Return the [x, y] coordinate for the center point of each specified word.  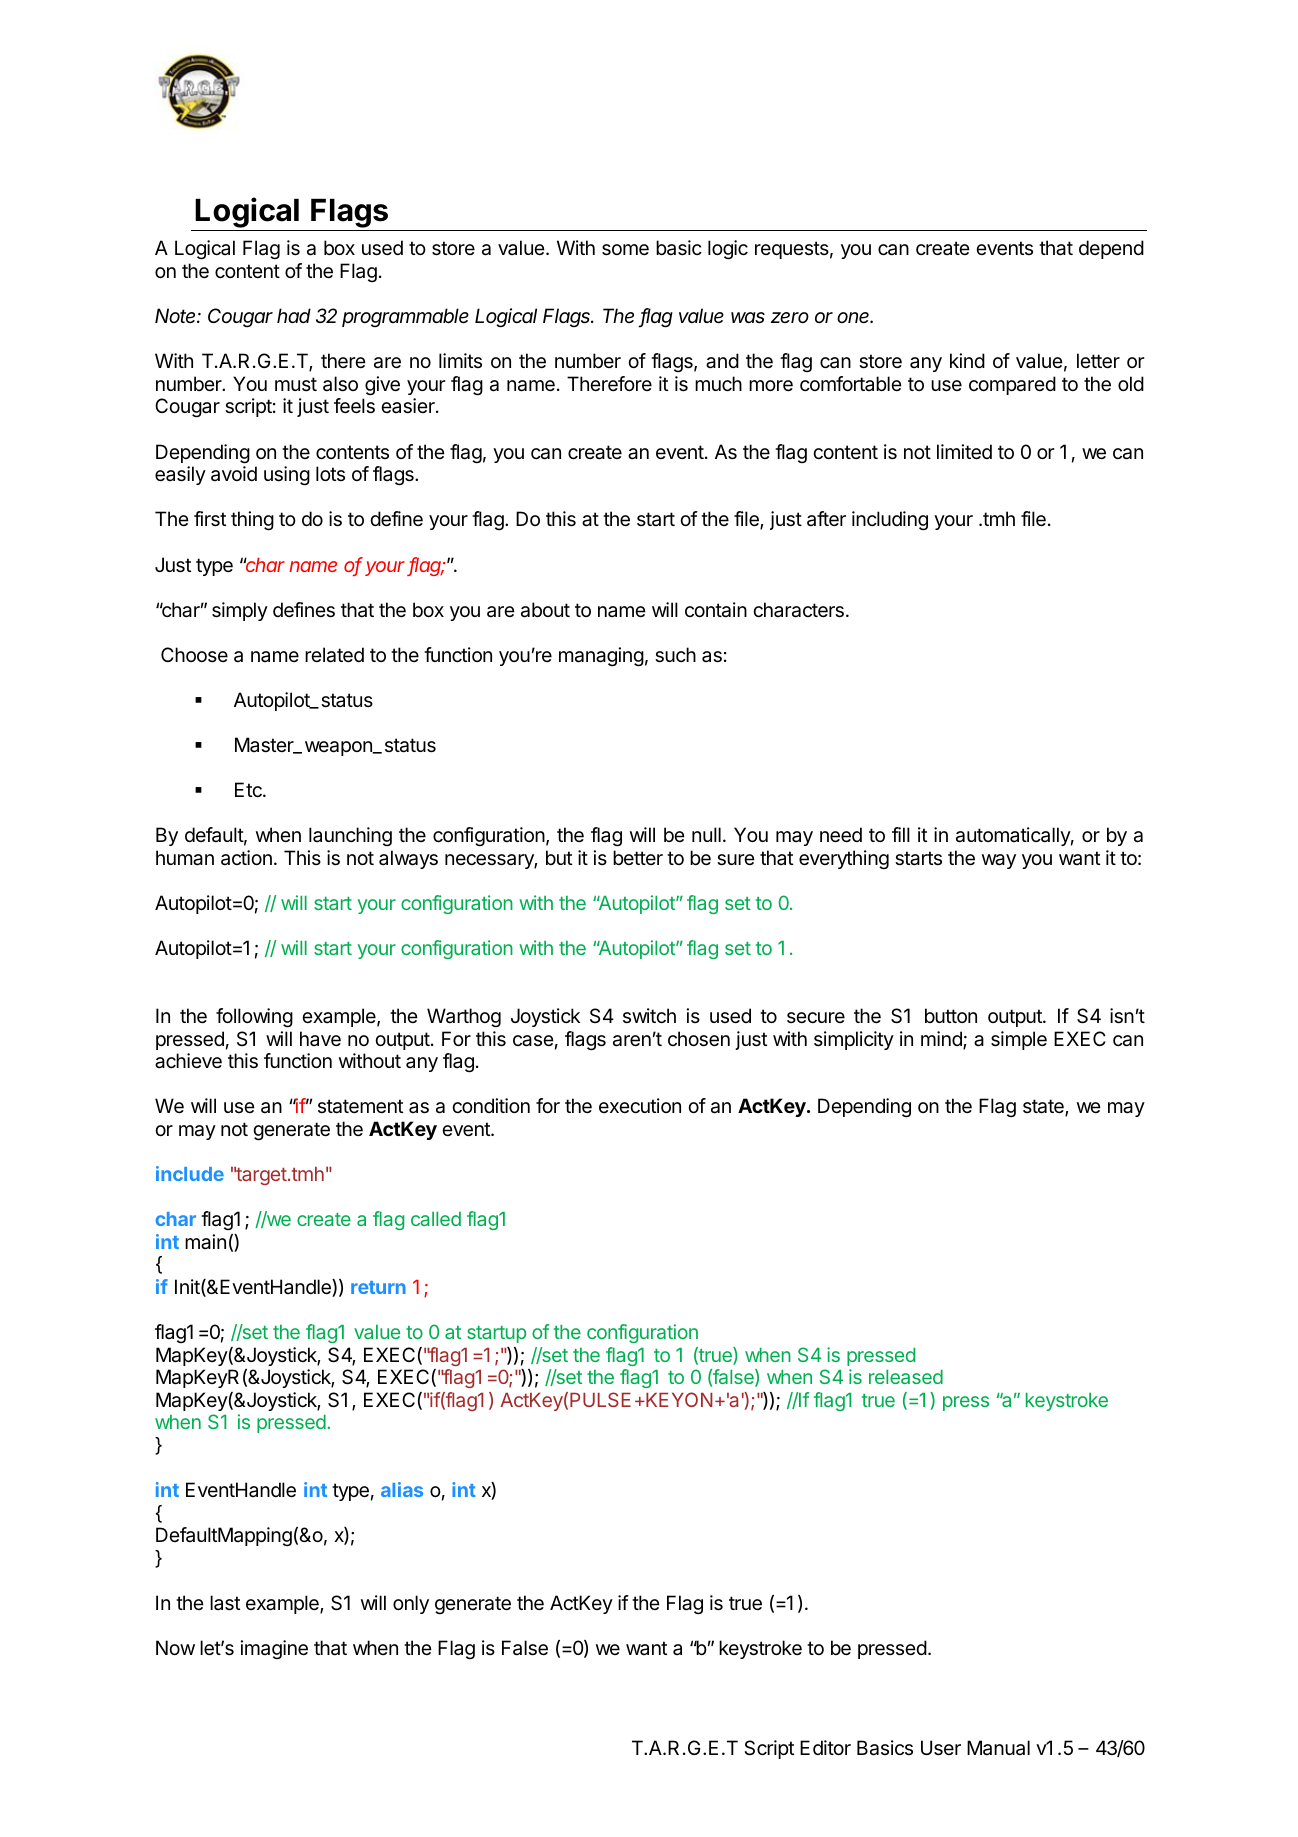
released [906, 1377]
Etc [249, 789]
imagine [274, 1649]
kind [967, 360]
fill [901, 834]
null [706, 834]
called [436, 1219]
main [205, 1242]
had [294, 315]
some [625, 250]
